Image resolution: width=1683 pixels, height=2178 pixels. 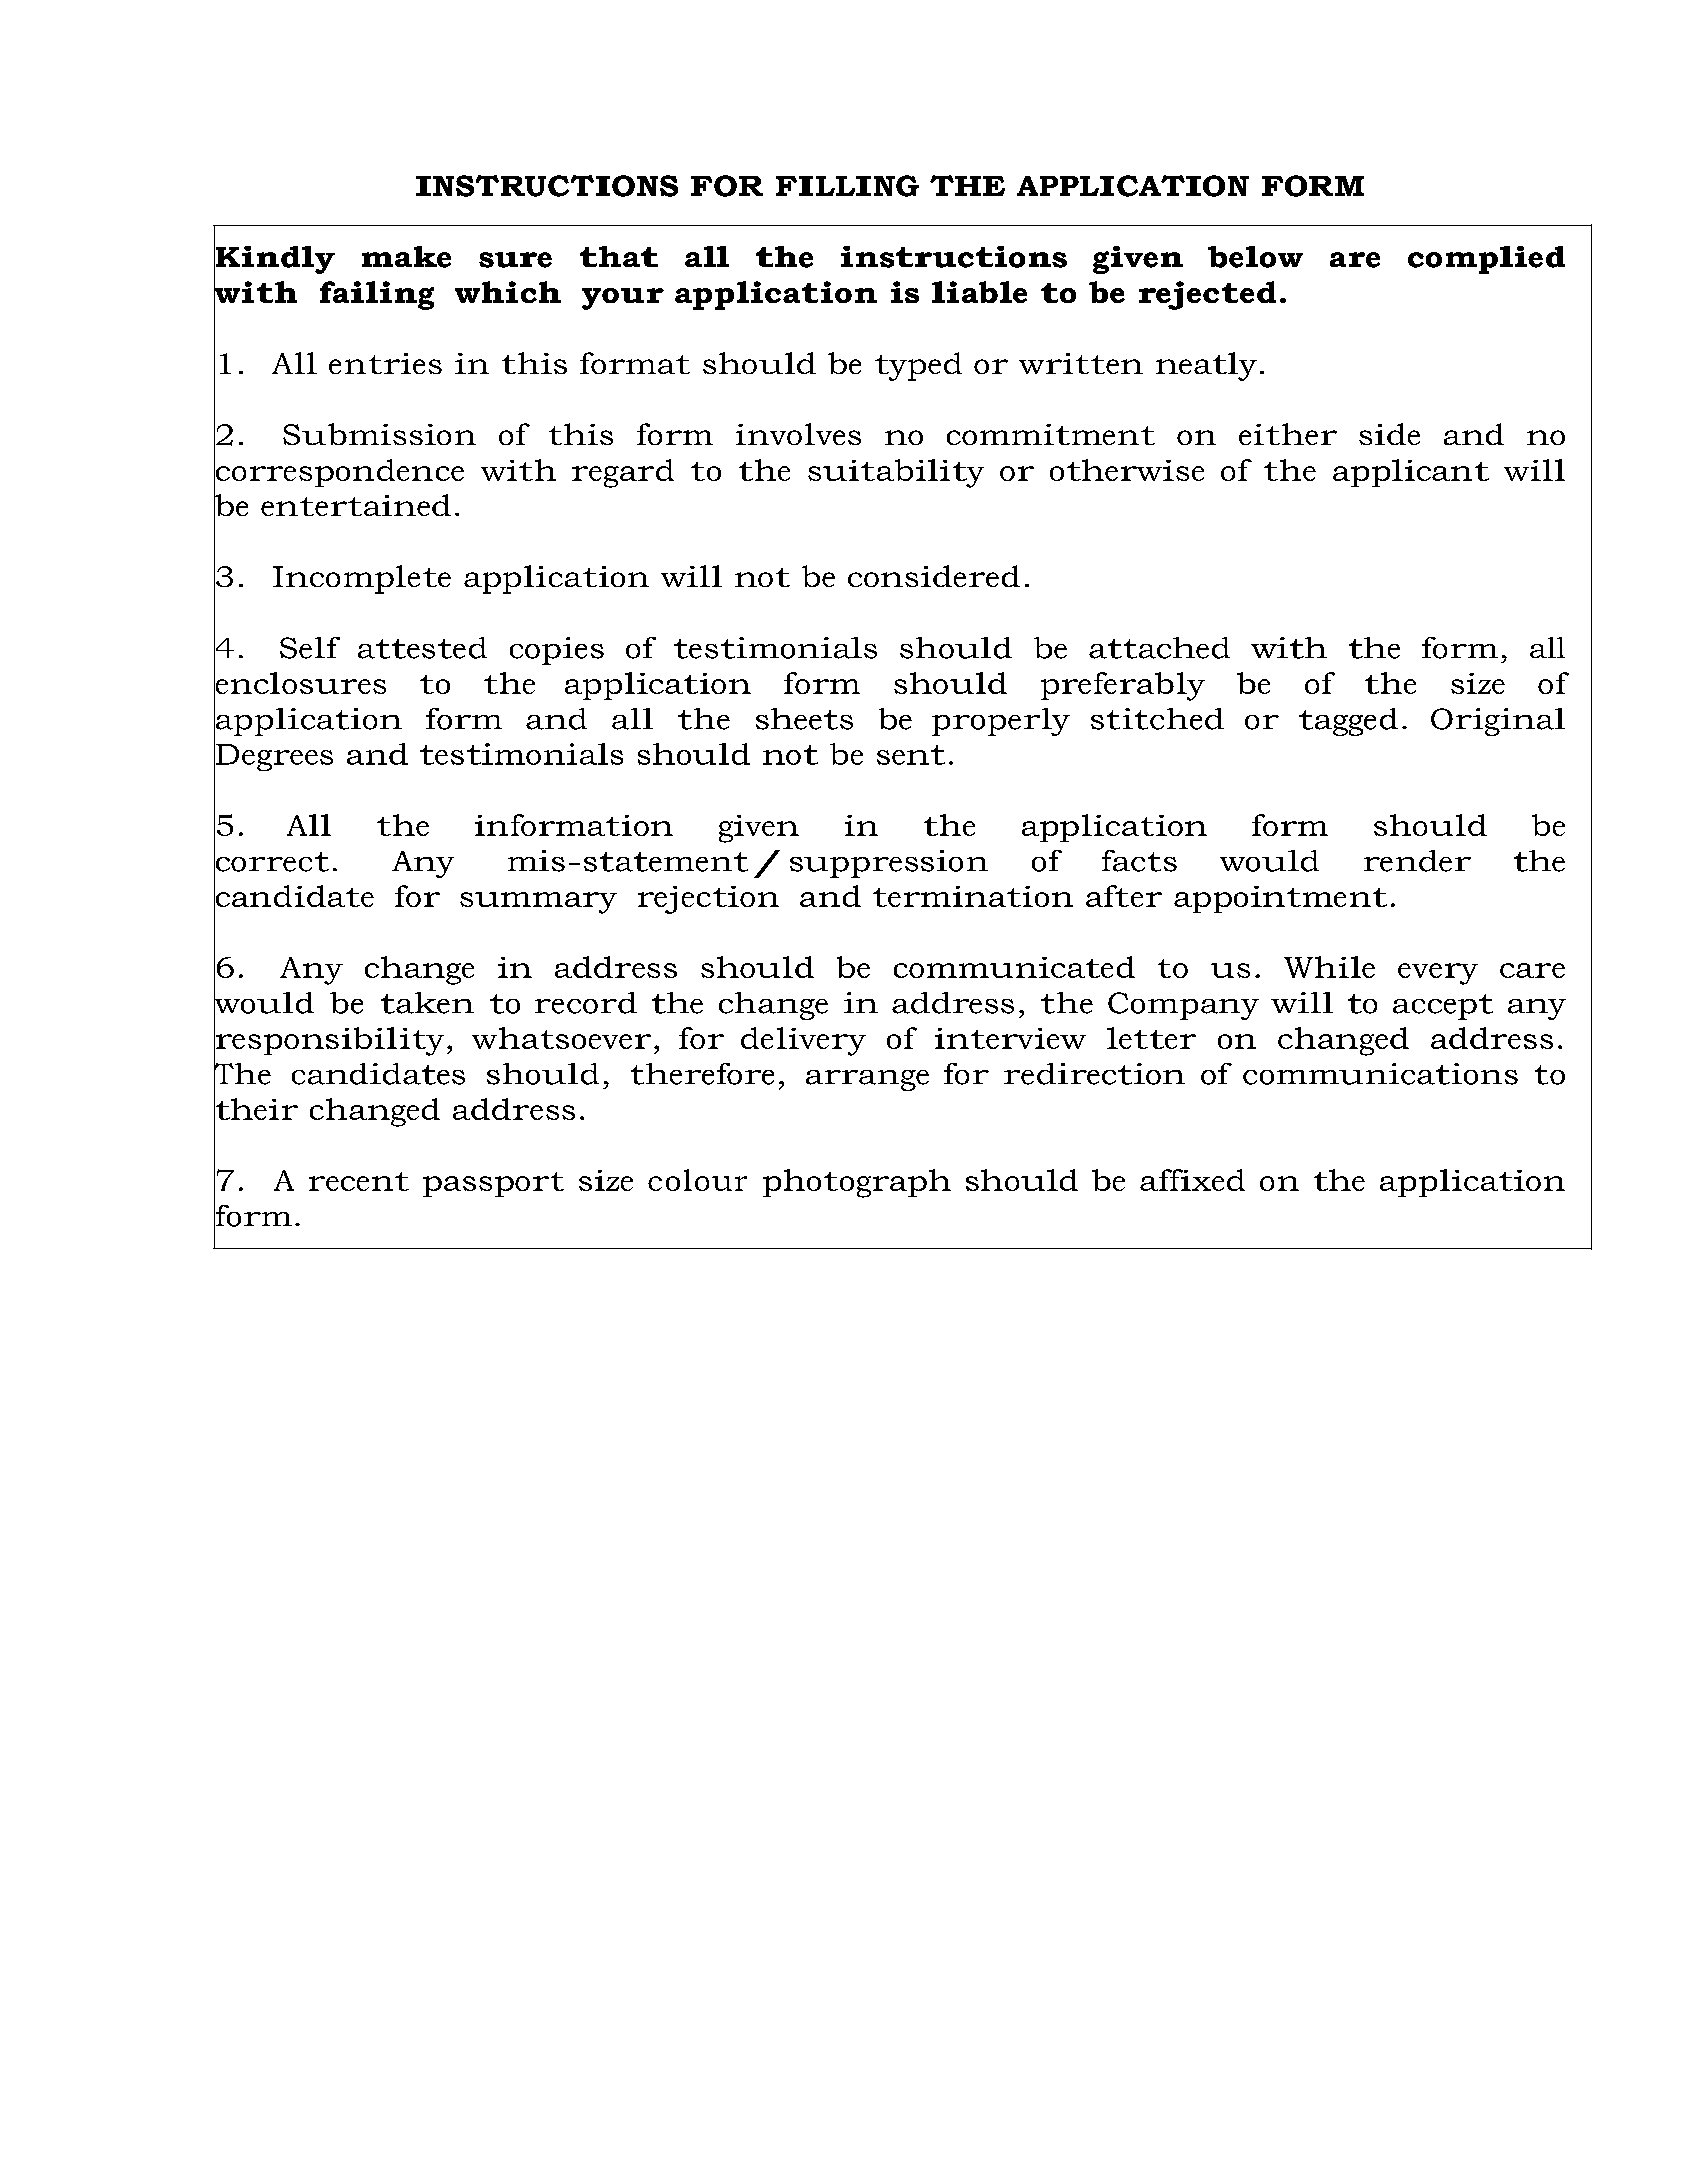 What do you see at coordinates (1348, 722) in the document?
I see `tagged` at bounding box center [1348, 722].
